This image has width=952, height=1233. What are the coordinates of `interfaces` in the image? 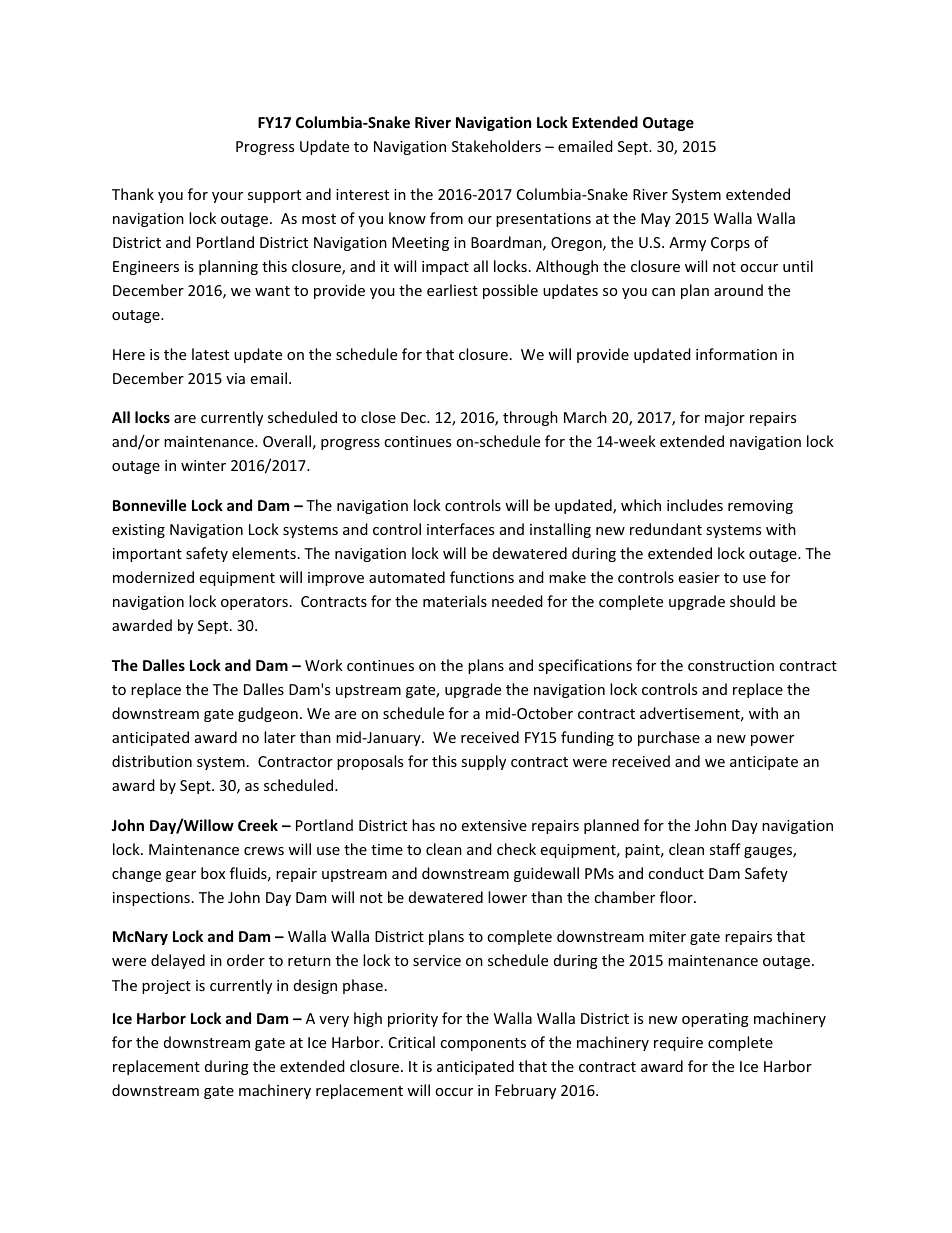 It's located at (460, 529).
